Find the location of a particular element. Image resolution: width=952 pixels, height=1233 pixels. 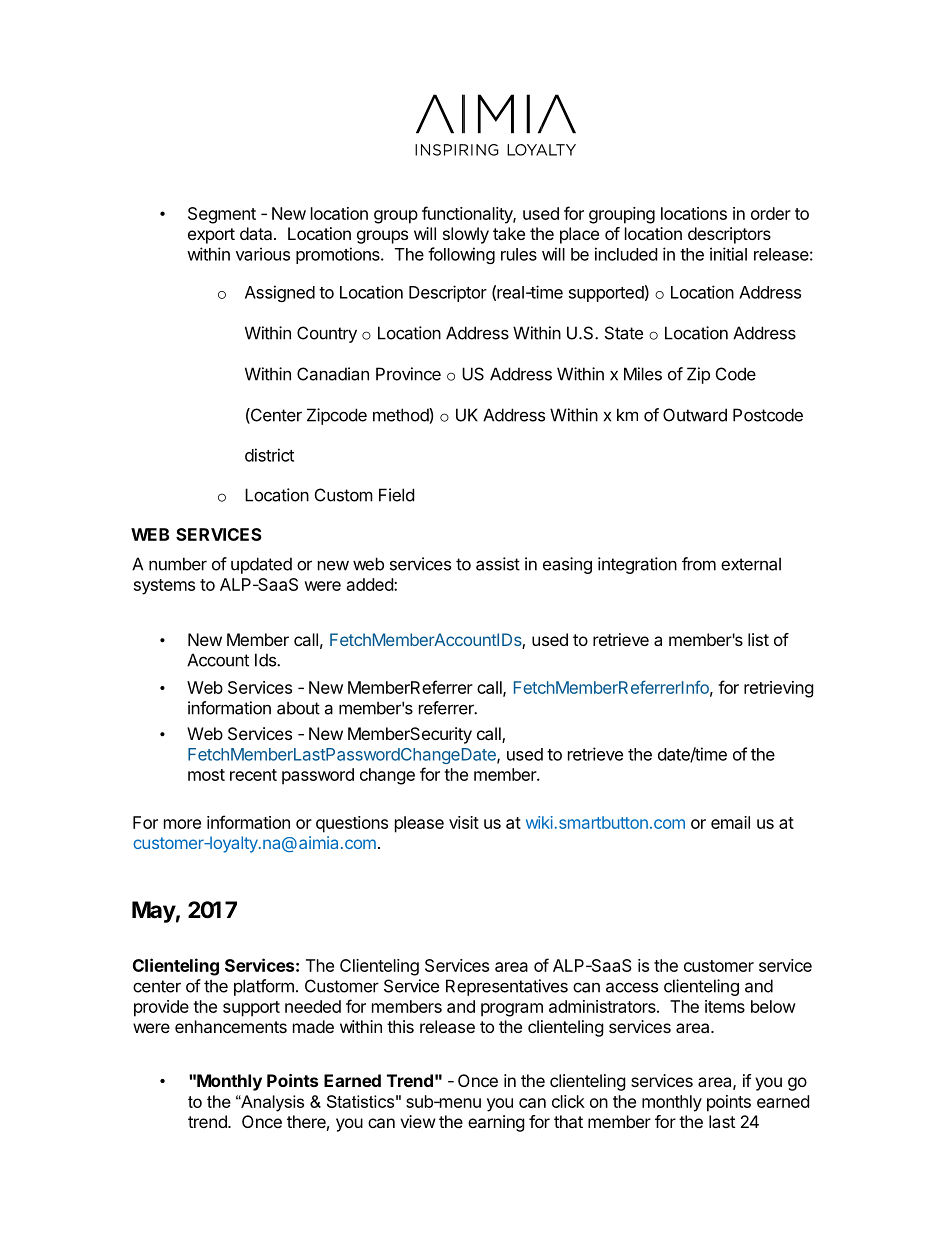

data is located at coordinates (257, 233).
